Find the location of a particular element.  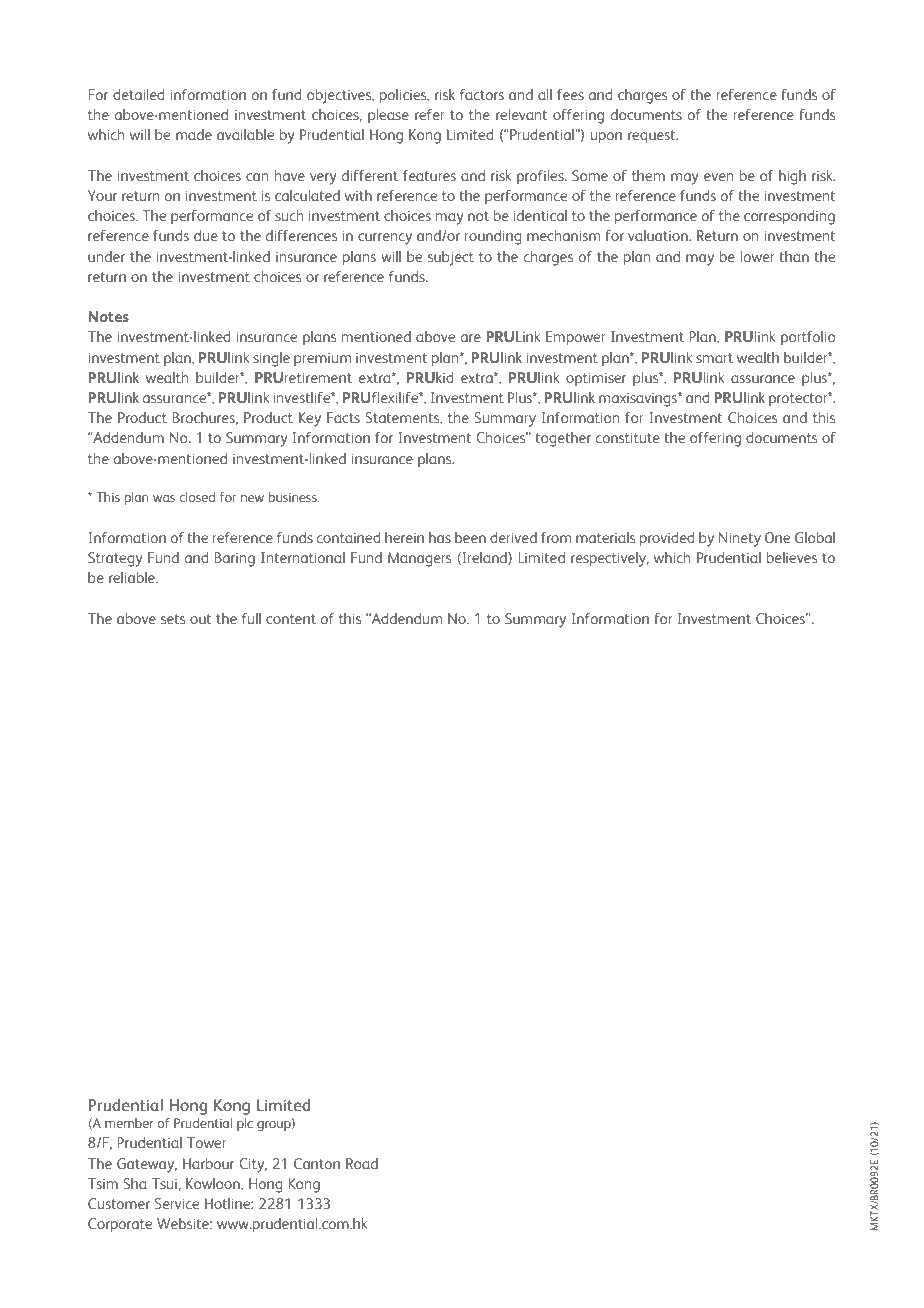

factors is located at coordinates (482, 94).
